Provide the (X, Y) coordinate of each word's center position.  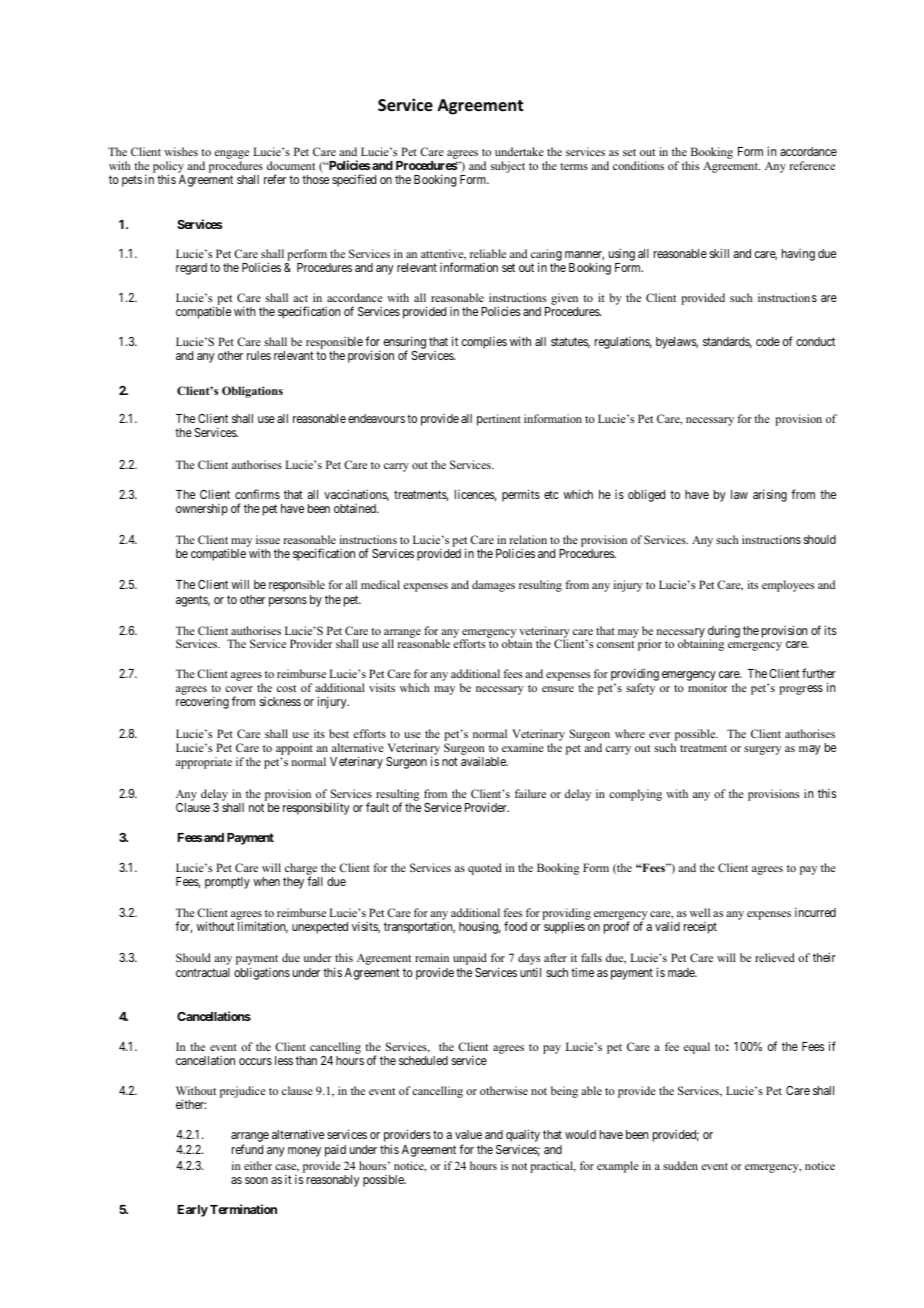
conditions (638, 165)
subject (508, 167)
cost (286, 688)
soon (256, 1180)
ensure (558, 689)
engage (231, 156)
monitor (708, 687)
